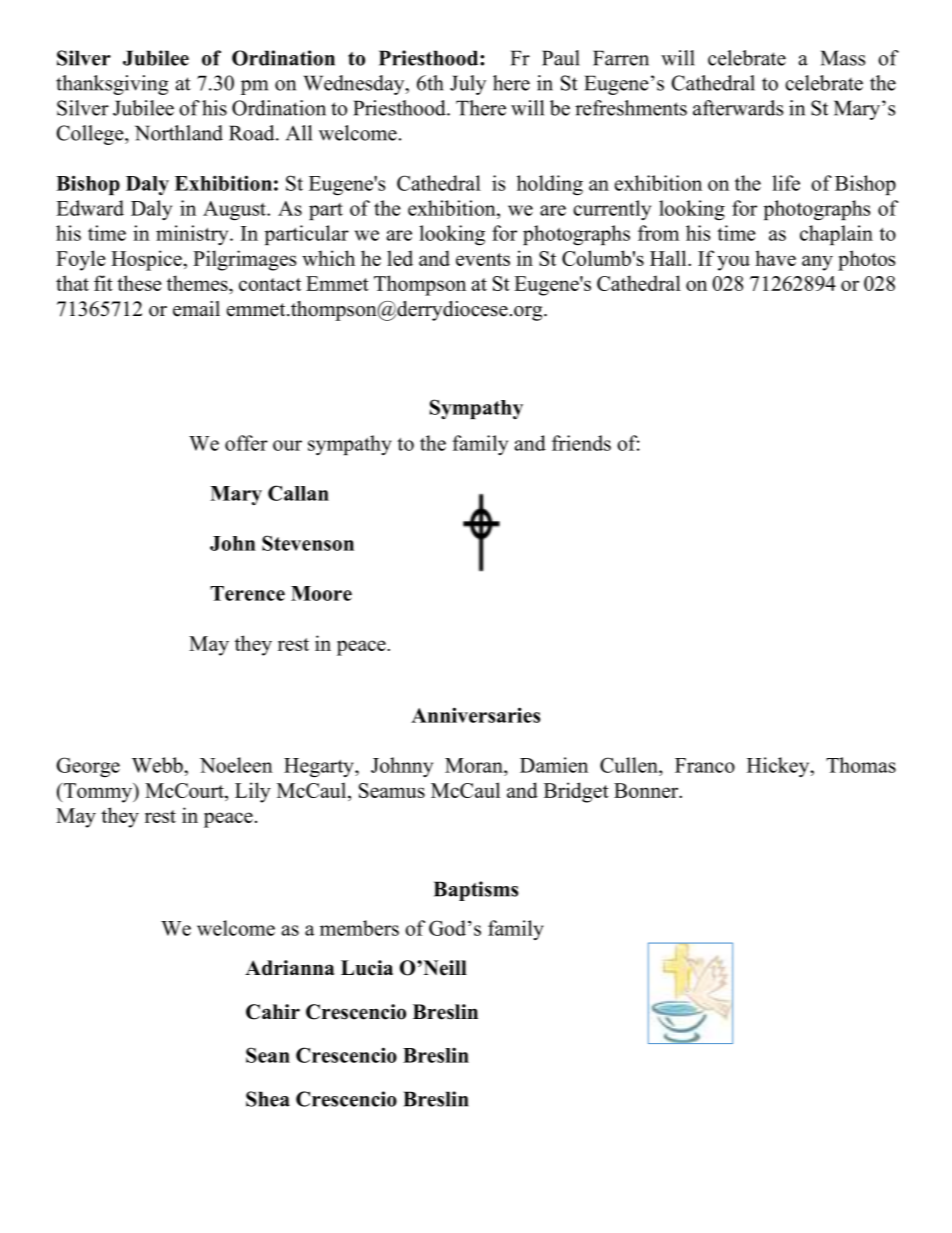 This screenshot has width=952, height=1233. What do you see at coordinates (112, 85) in the screenshot?
I see `thanksgiving` at bounding box center [112, 85].
